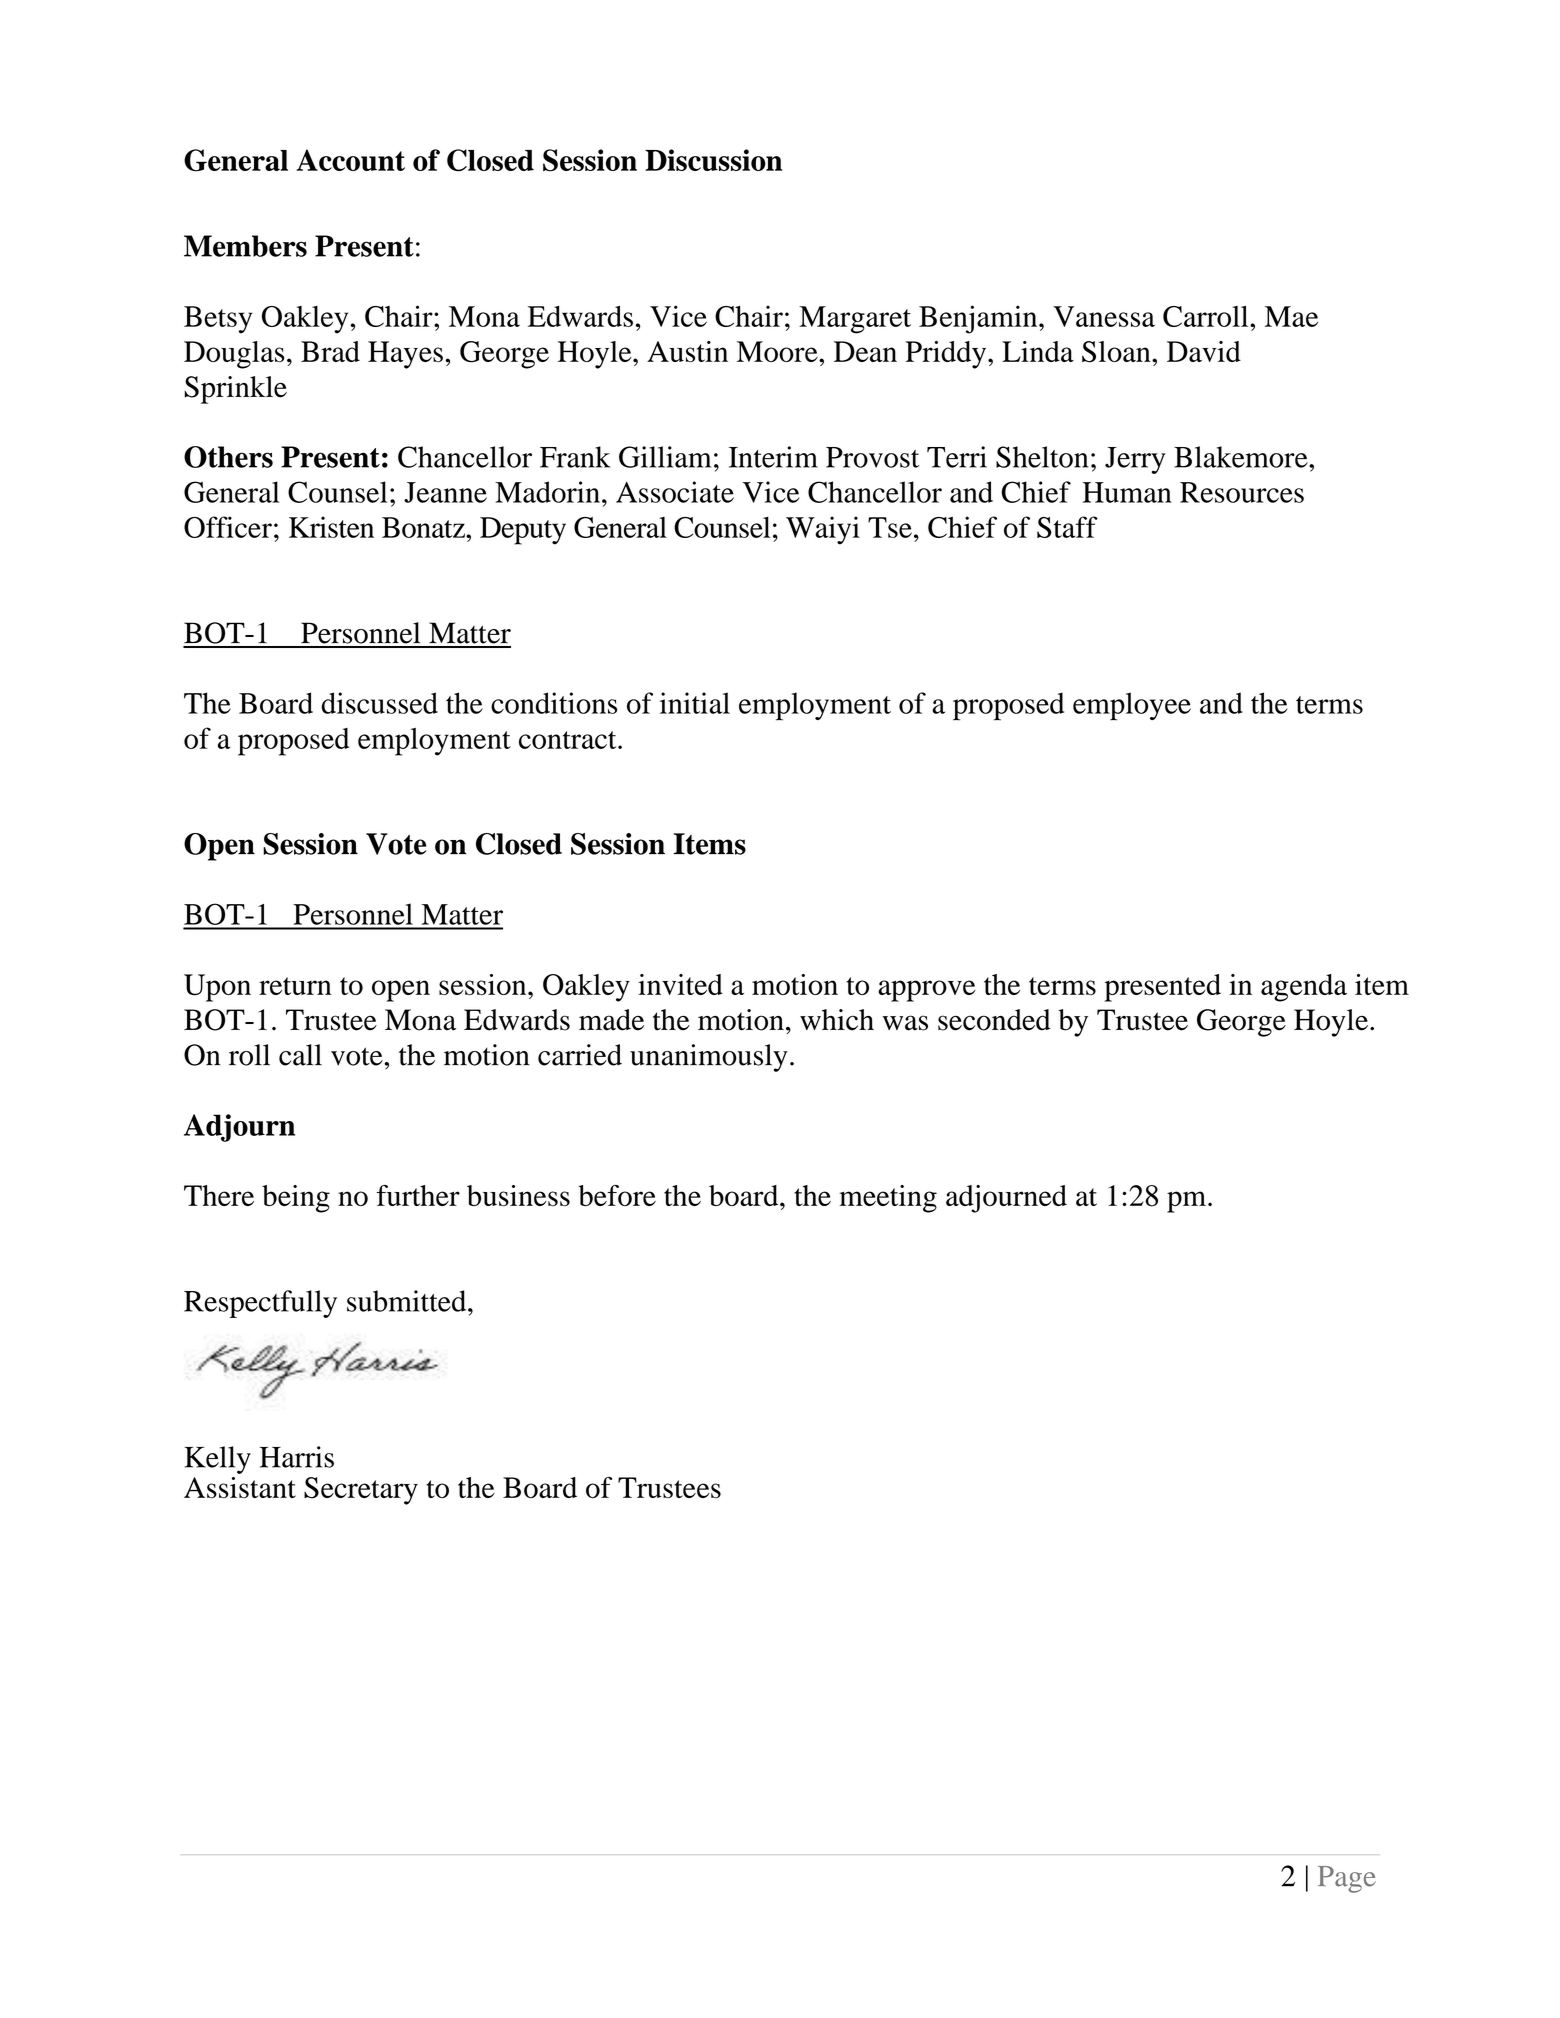  Describe the element at coordinates (350, 160) in the screenshot. I see `Account` at that location.
